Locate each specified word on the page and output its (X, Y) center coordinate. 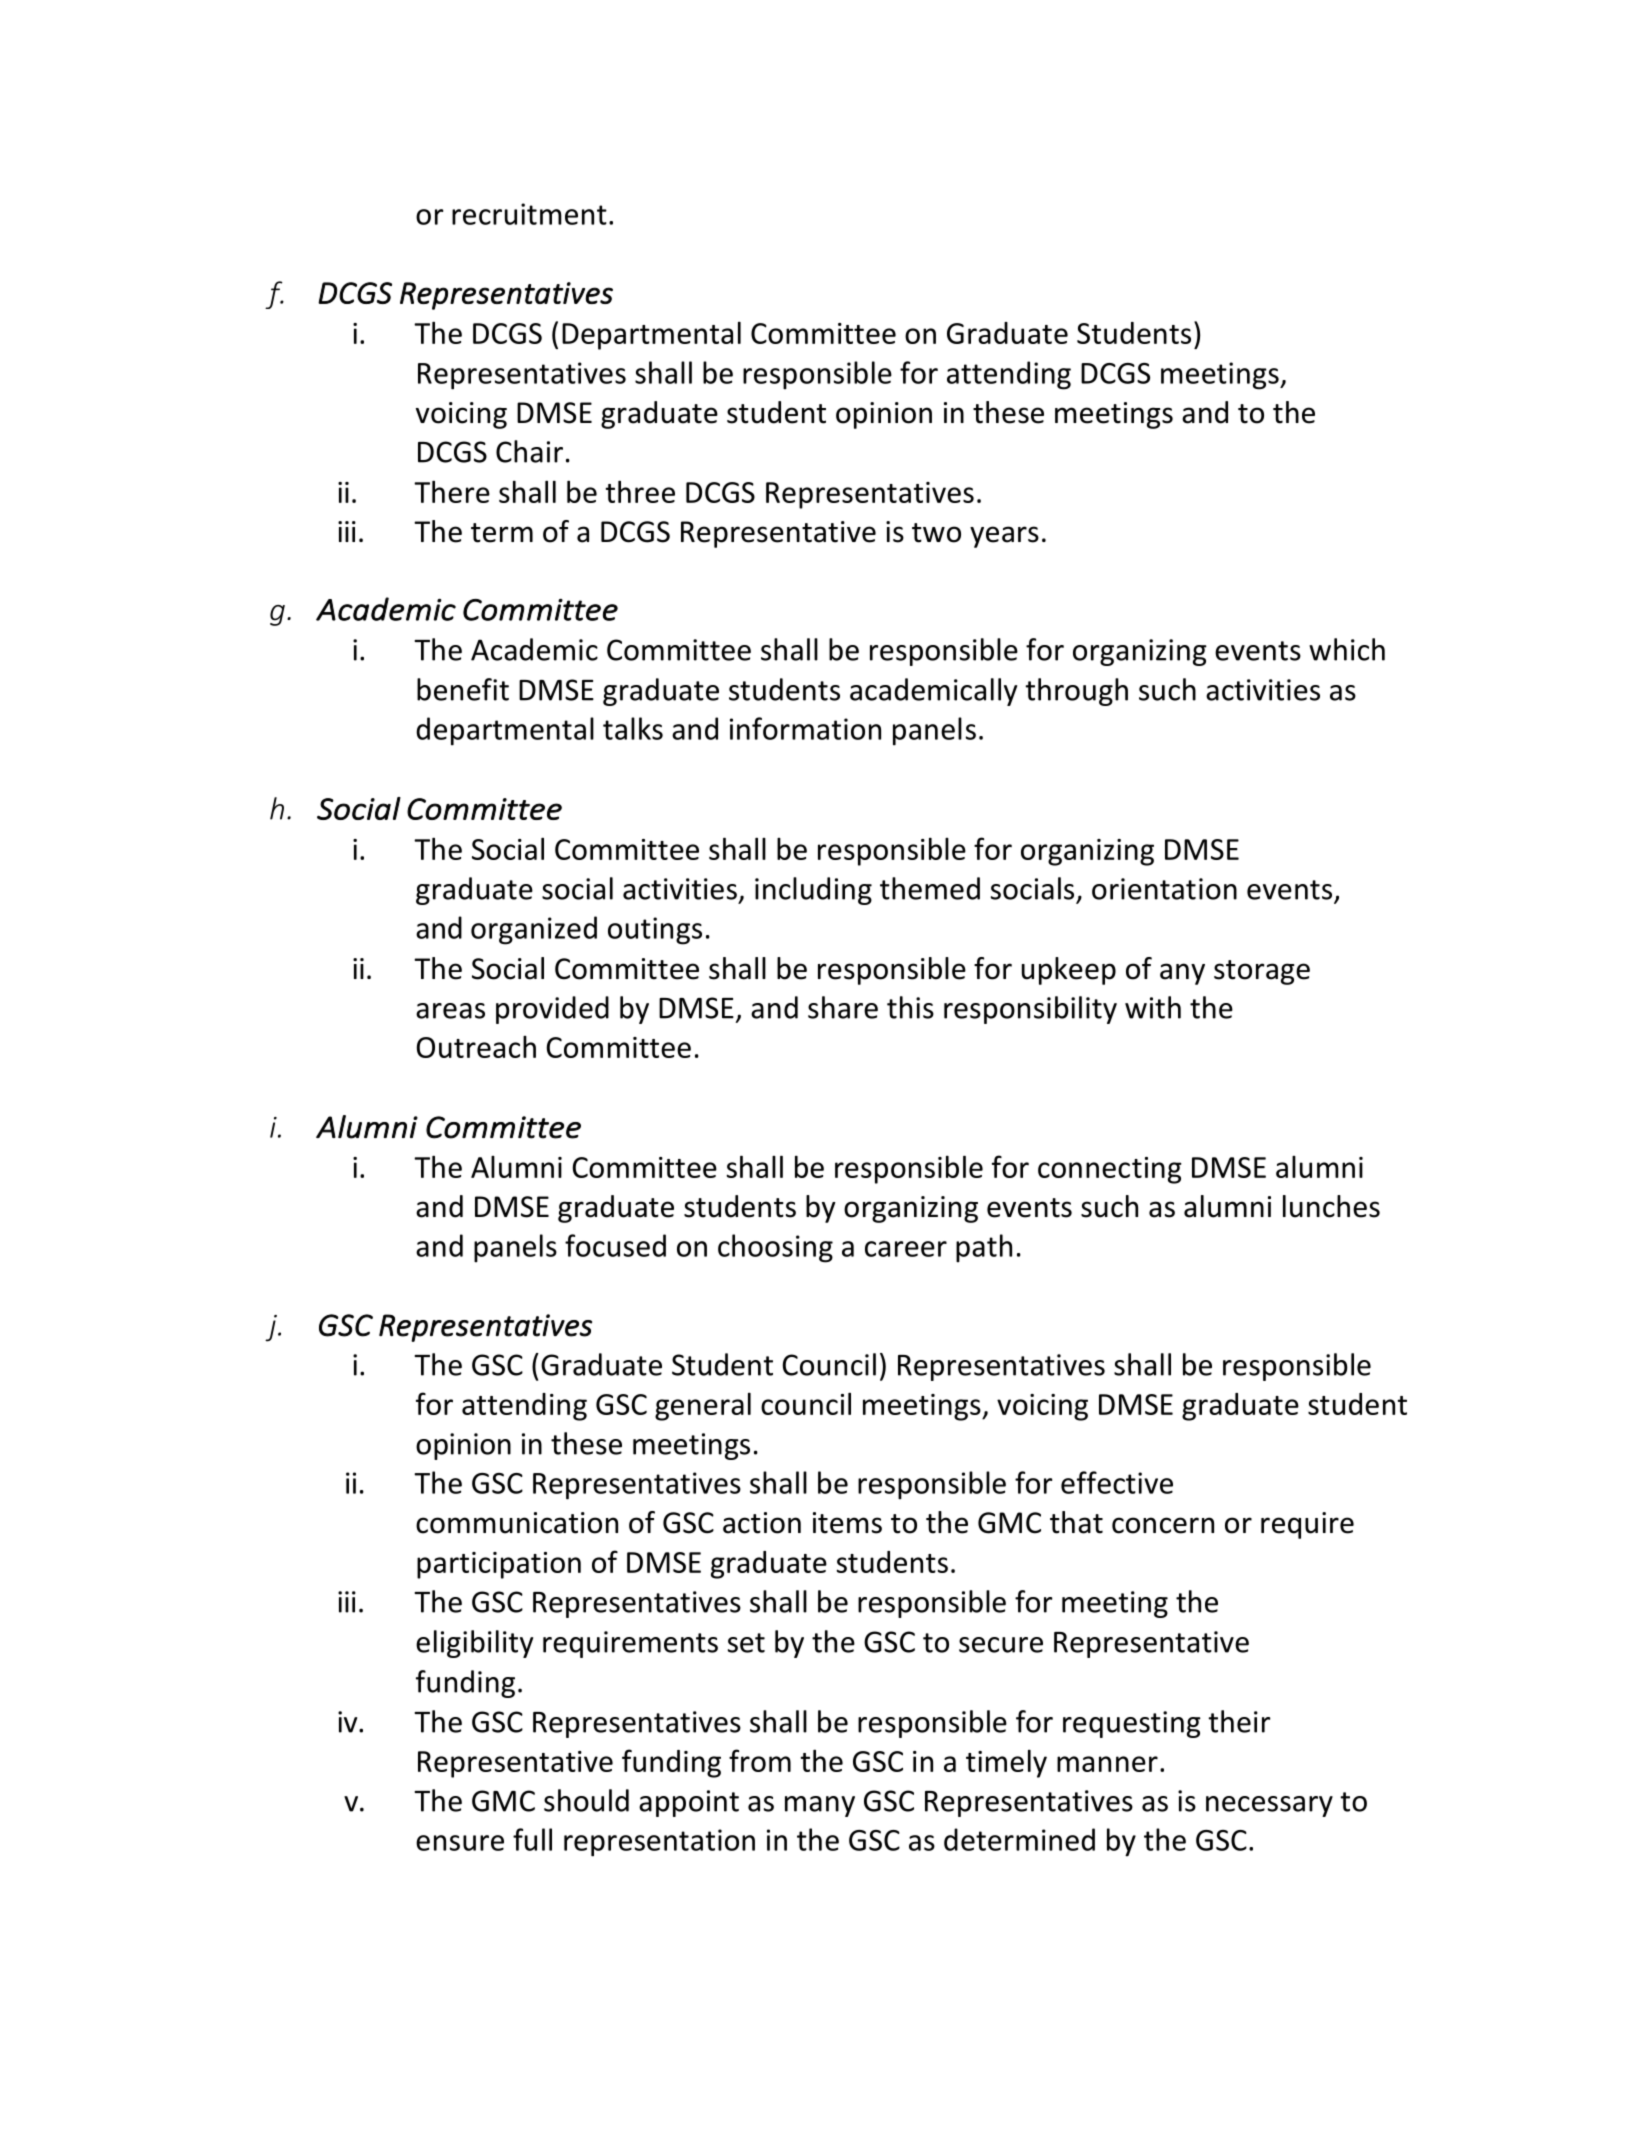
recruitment (529, 214)
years (1004, 537)
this (910, 1007)
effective (1117, 1482)
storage (1262, 972)
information (805, 728)
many (820, 1806)
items (847, 1523)
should (586, 1800)
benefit (463, 689)
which (1347, 649)
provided (552, 1010)
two (936, 533)
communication (517, 1523)
